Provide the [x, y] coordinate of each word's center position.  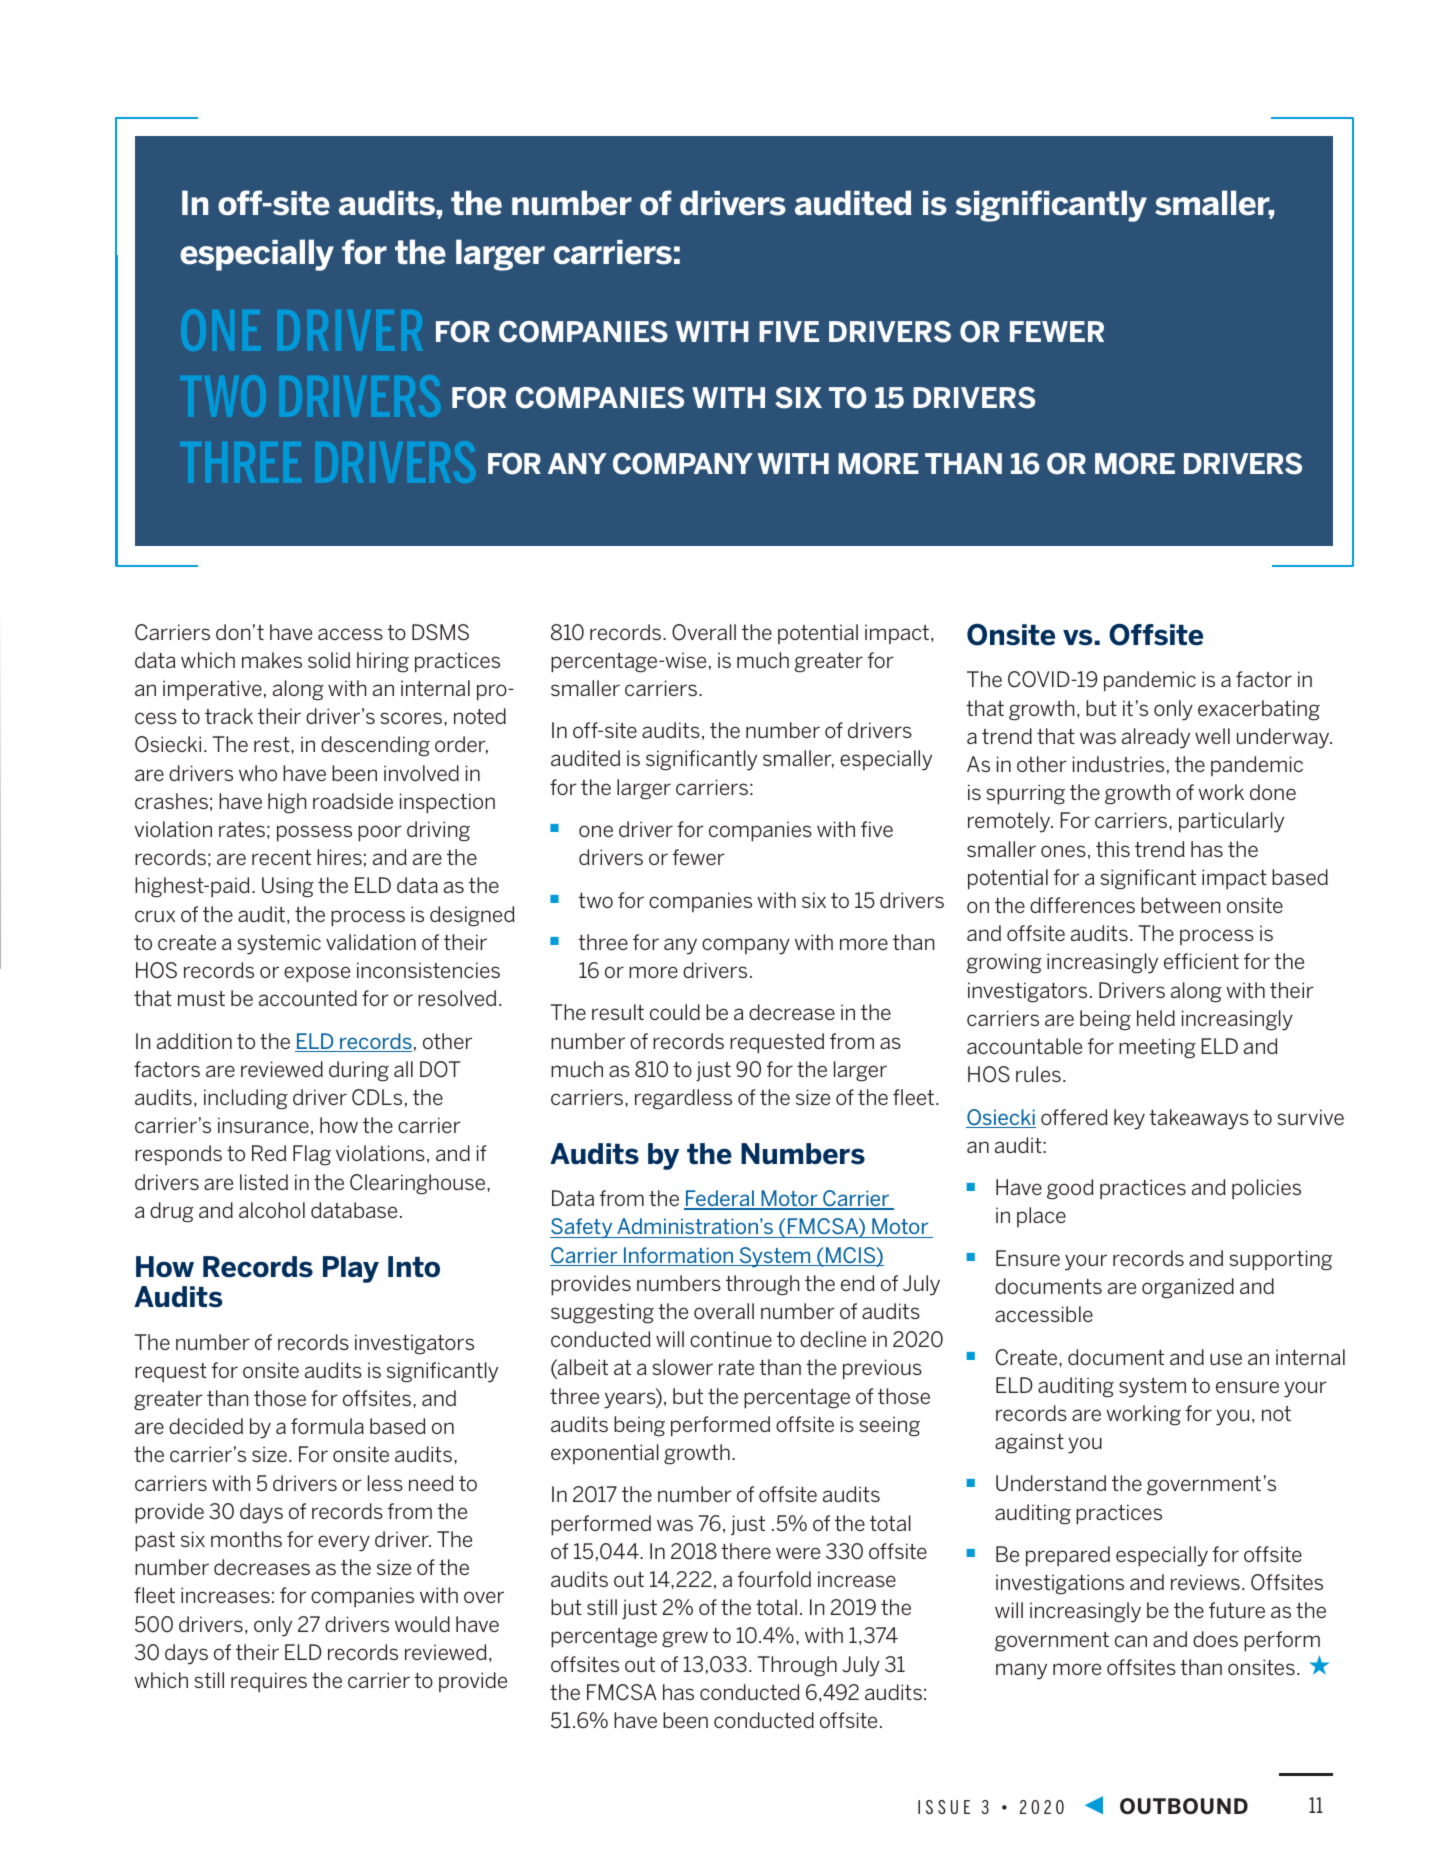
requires [269, 1682]
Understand [1051, 1483]
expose [317, 974]
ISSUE [944, 1807]
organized [1188, 1288]
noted [480, 716]
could [675, 1012]
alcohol [272, 1210]
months [246, 1539]
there [746, 1551]
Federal [720, 1199]
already [1156, 738]
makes [272, 660]
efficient [1201, 961]
